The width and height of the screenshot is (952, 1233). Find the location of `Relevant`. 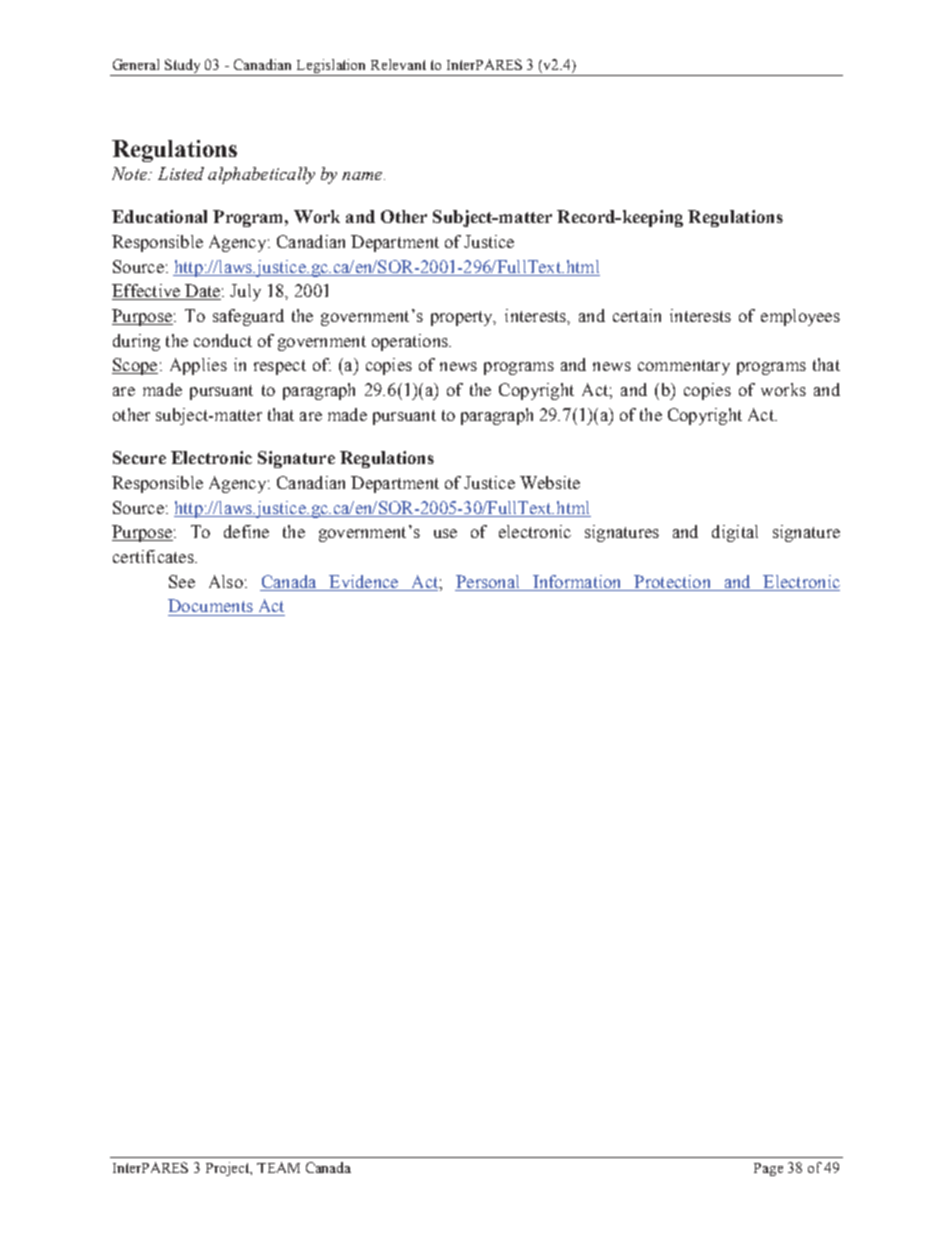

Relevant is located at coordinates (398, 64).
